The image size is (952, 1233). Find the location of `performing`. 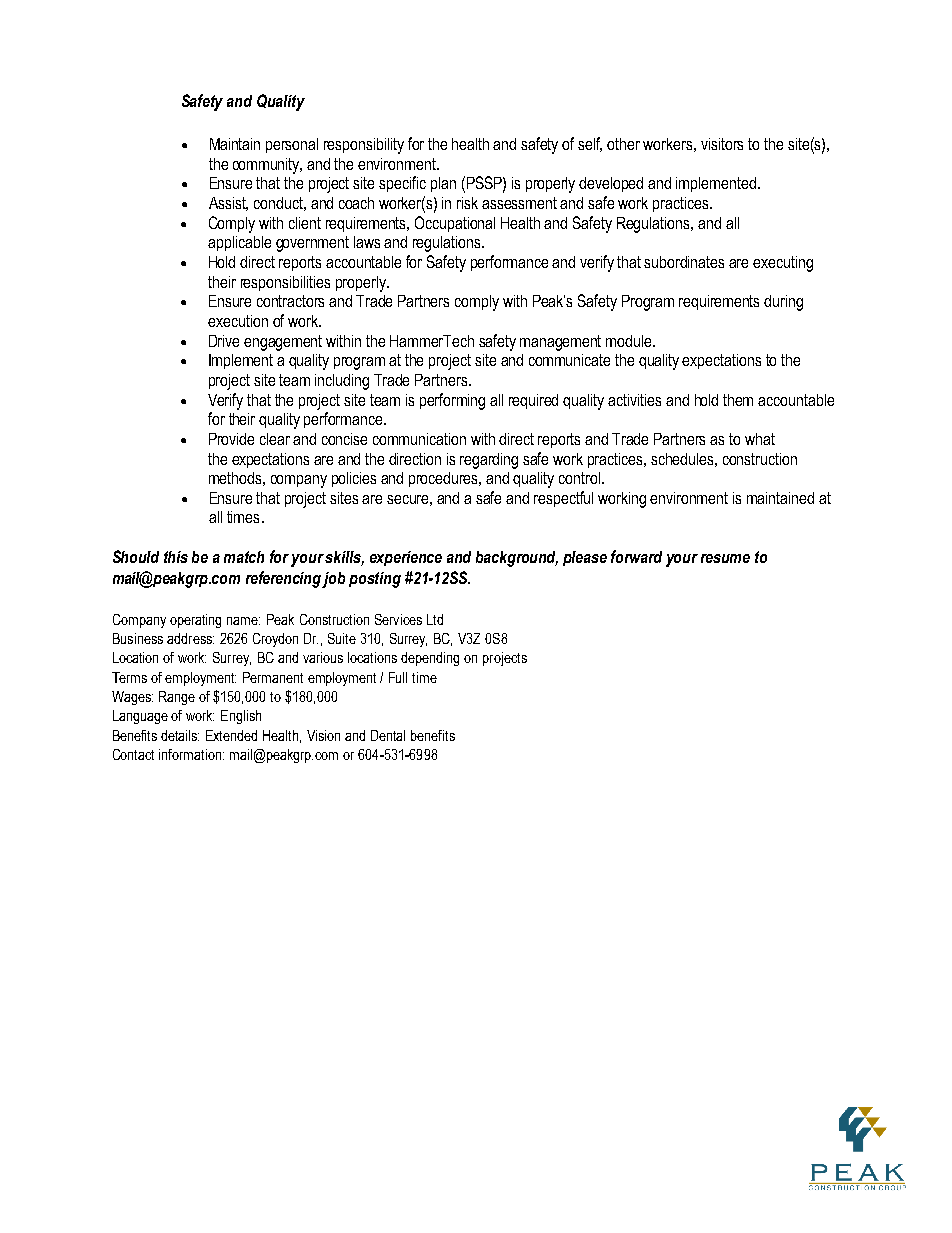

performing is located at coordinates (452, 401).
